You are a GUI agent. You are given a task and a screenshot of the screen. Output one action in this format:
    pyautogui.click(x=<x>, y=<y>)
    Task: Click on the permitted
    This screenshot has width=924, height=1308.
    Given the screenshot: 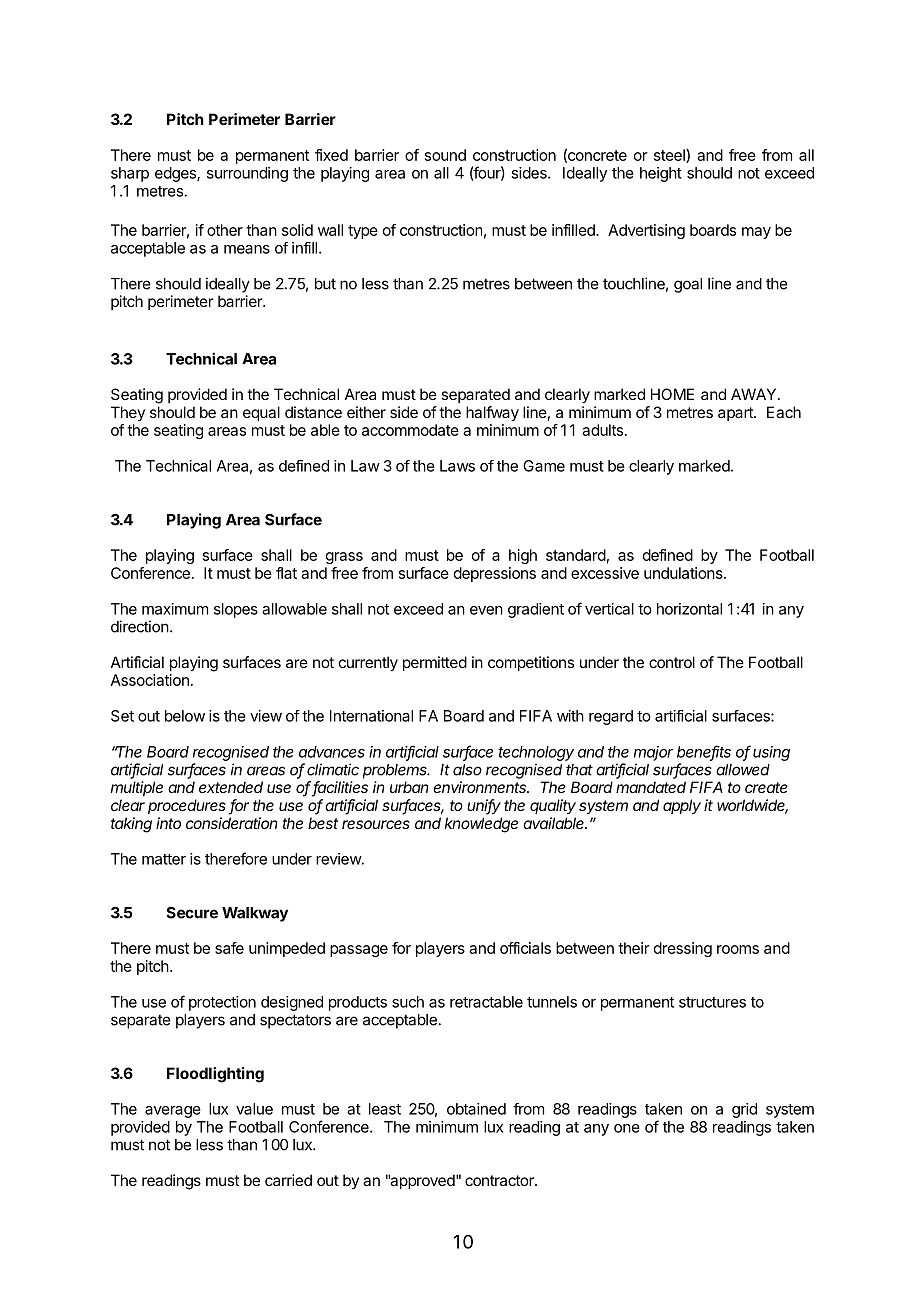 What is the action you would take?
    pyautogui.click(x=435, y=663)
